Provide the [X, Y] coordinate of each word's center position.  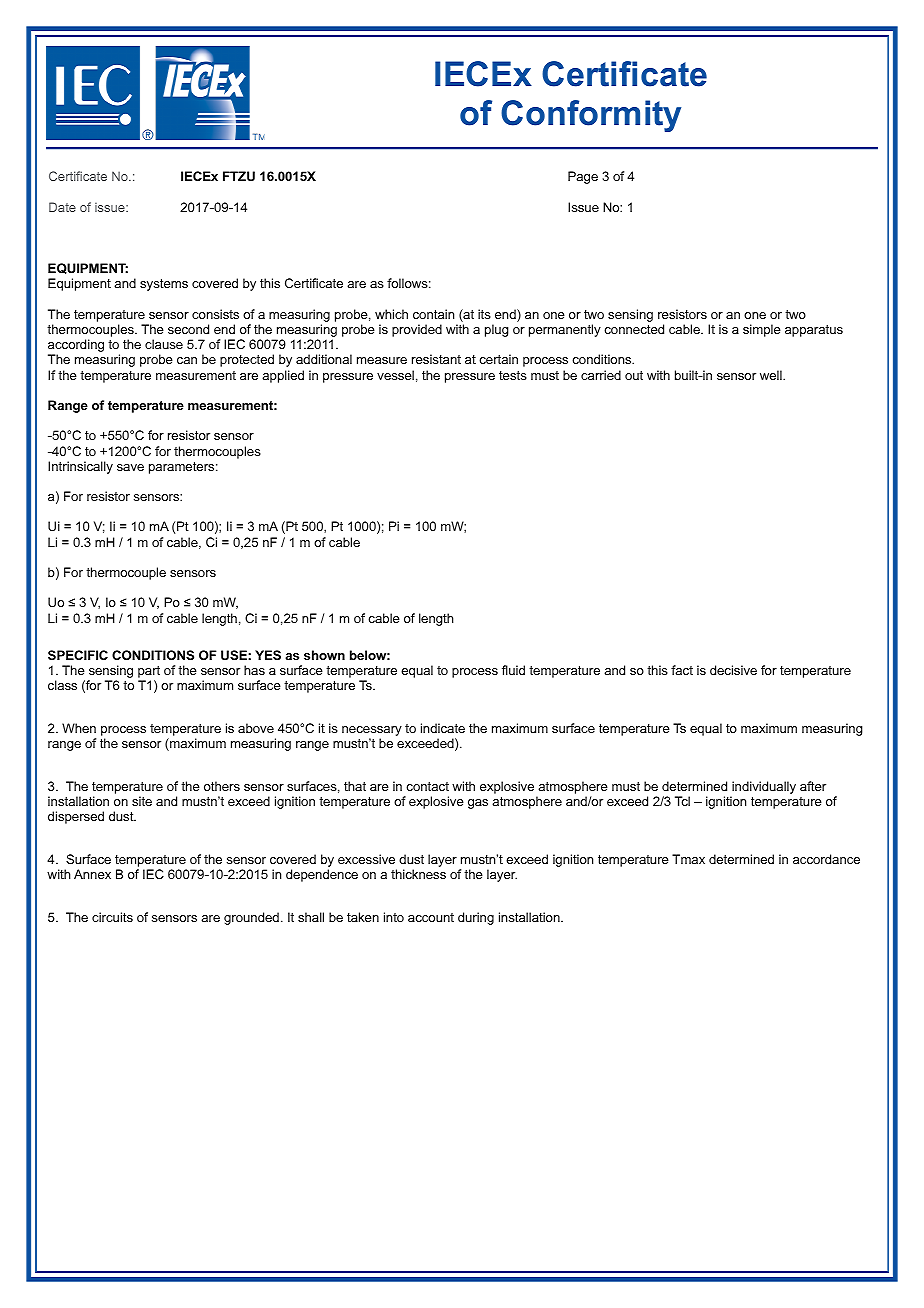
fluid [513, 670]
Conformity [591, 116]
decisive [733, 670]
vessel [395, 375]
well [772, 375]
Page [583, 177]
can [187, 360]
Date [62, 207]
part [149, 673]
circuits [112, 917]
